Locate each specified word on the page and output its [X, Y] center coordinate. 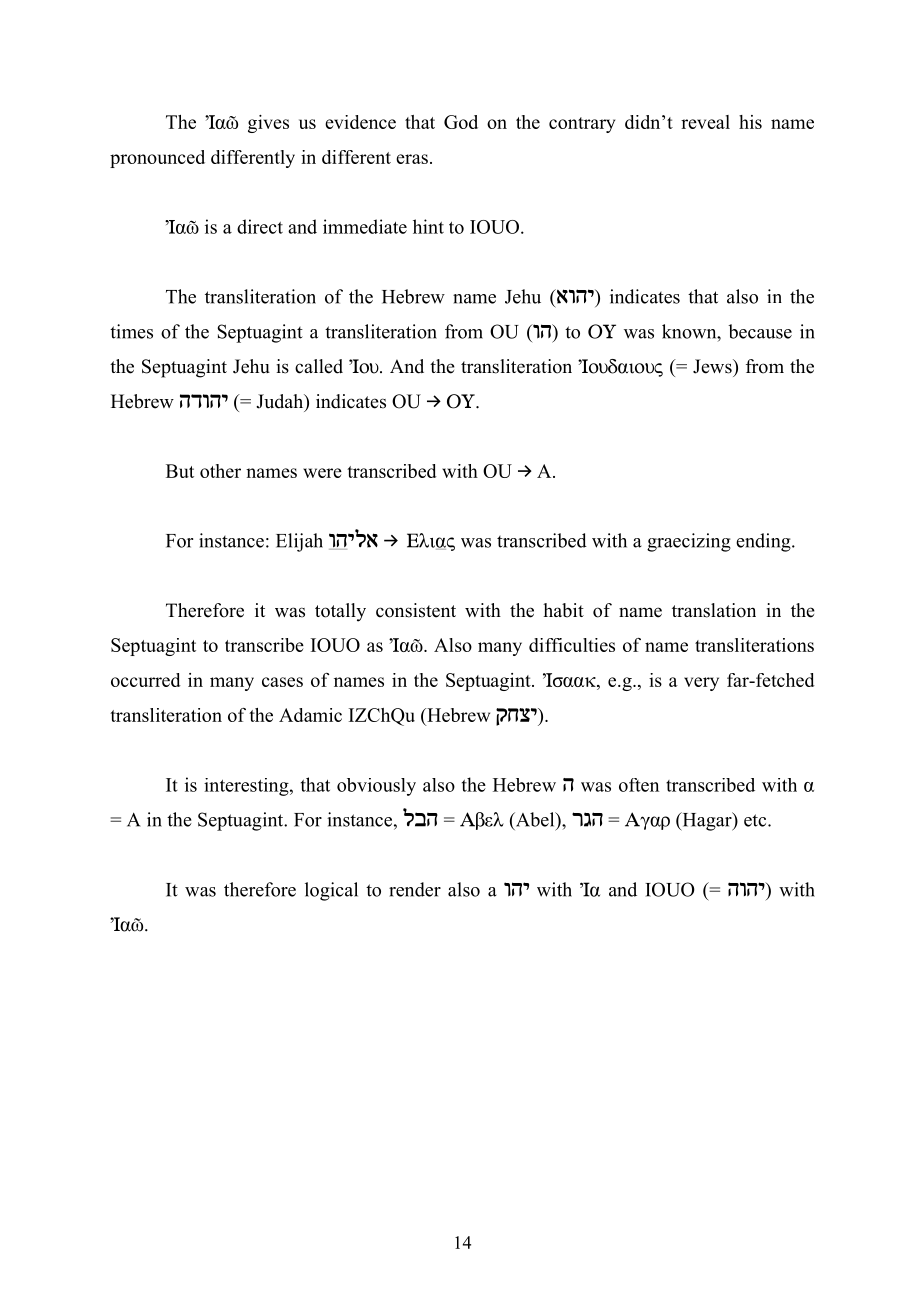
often [639, 785]
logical [331, 891]
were [322, 473]
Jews [713, 366]
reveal [705, 122]
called [319, 366]
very [701, 684]
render [415, 889]
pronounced [157, 159]
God [461, 122]
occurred [146, 680]
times [131, 331]
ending [764, 542]
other [220, 471]
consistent [416, 610]
